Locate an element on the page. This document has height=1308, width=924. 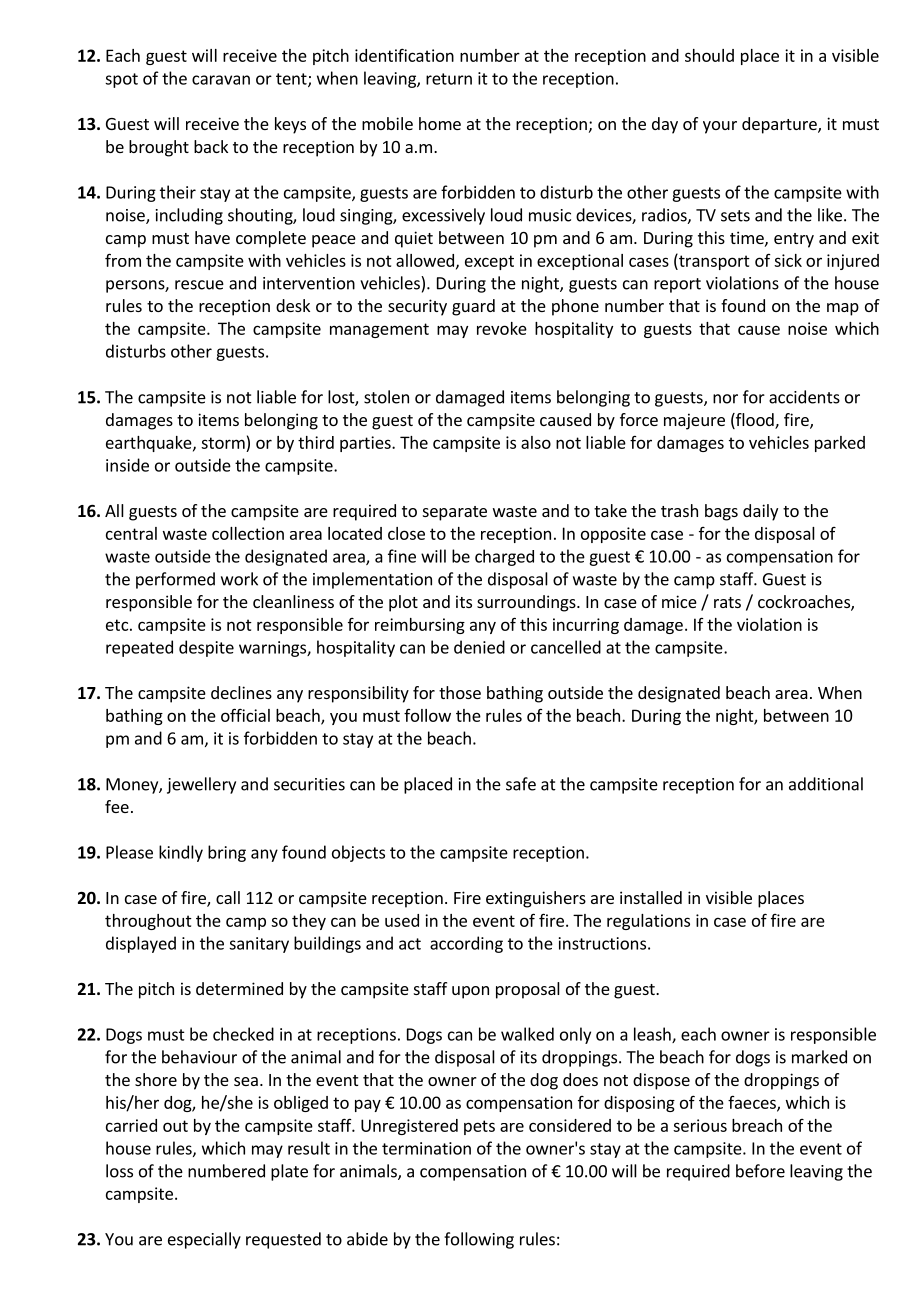
caravan is located at coordinates (221, 80).
